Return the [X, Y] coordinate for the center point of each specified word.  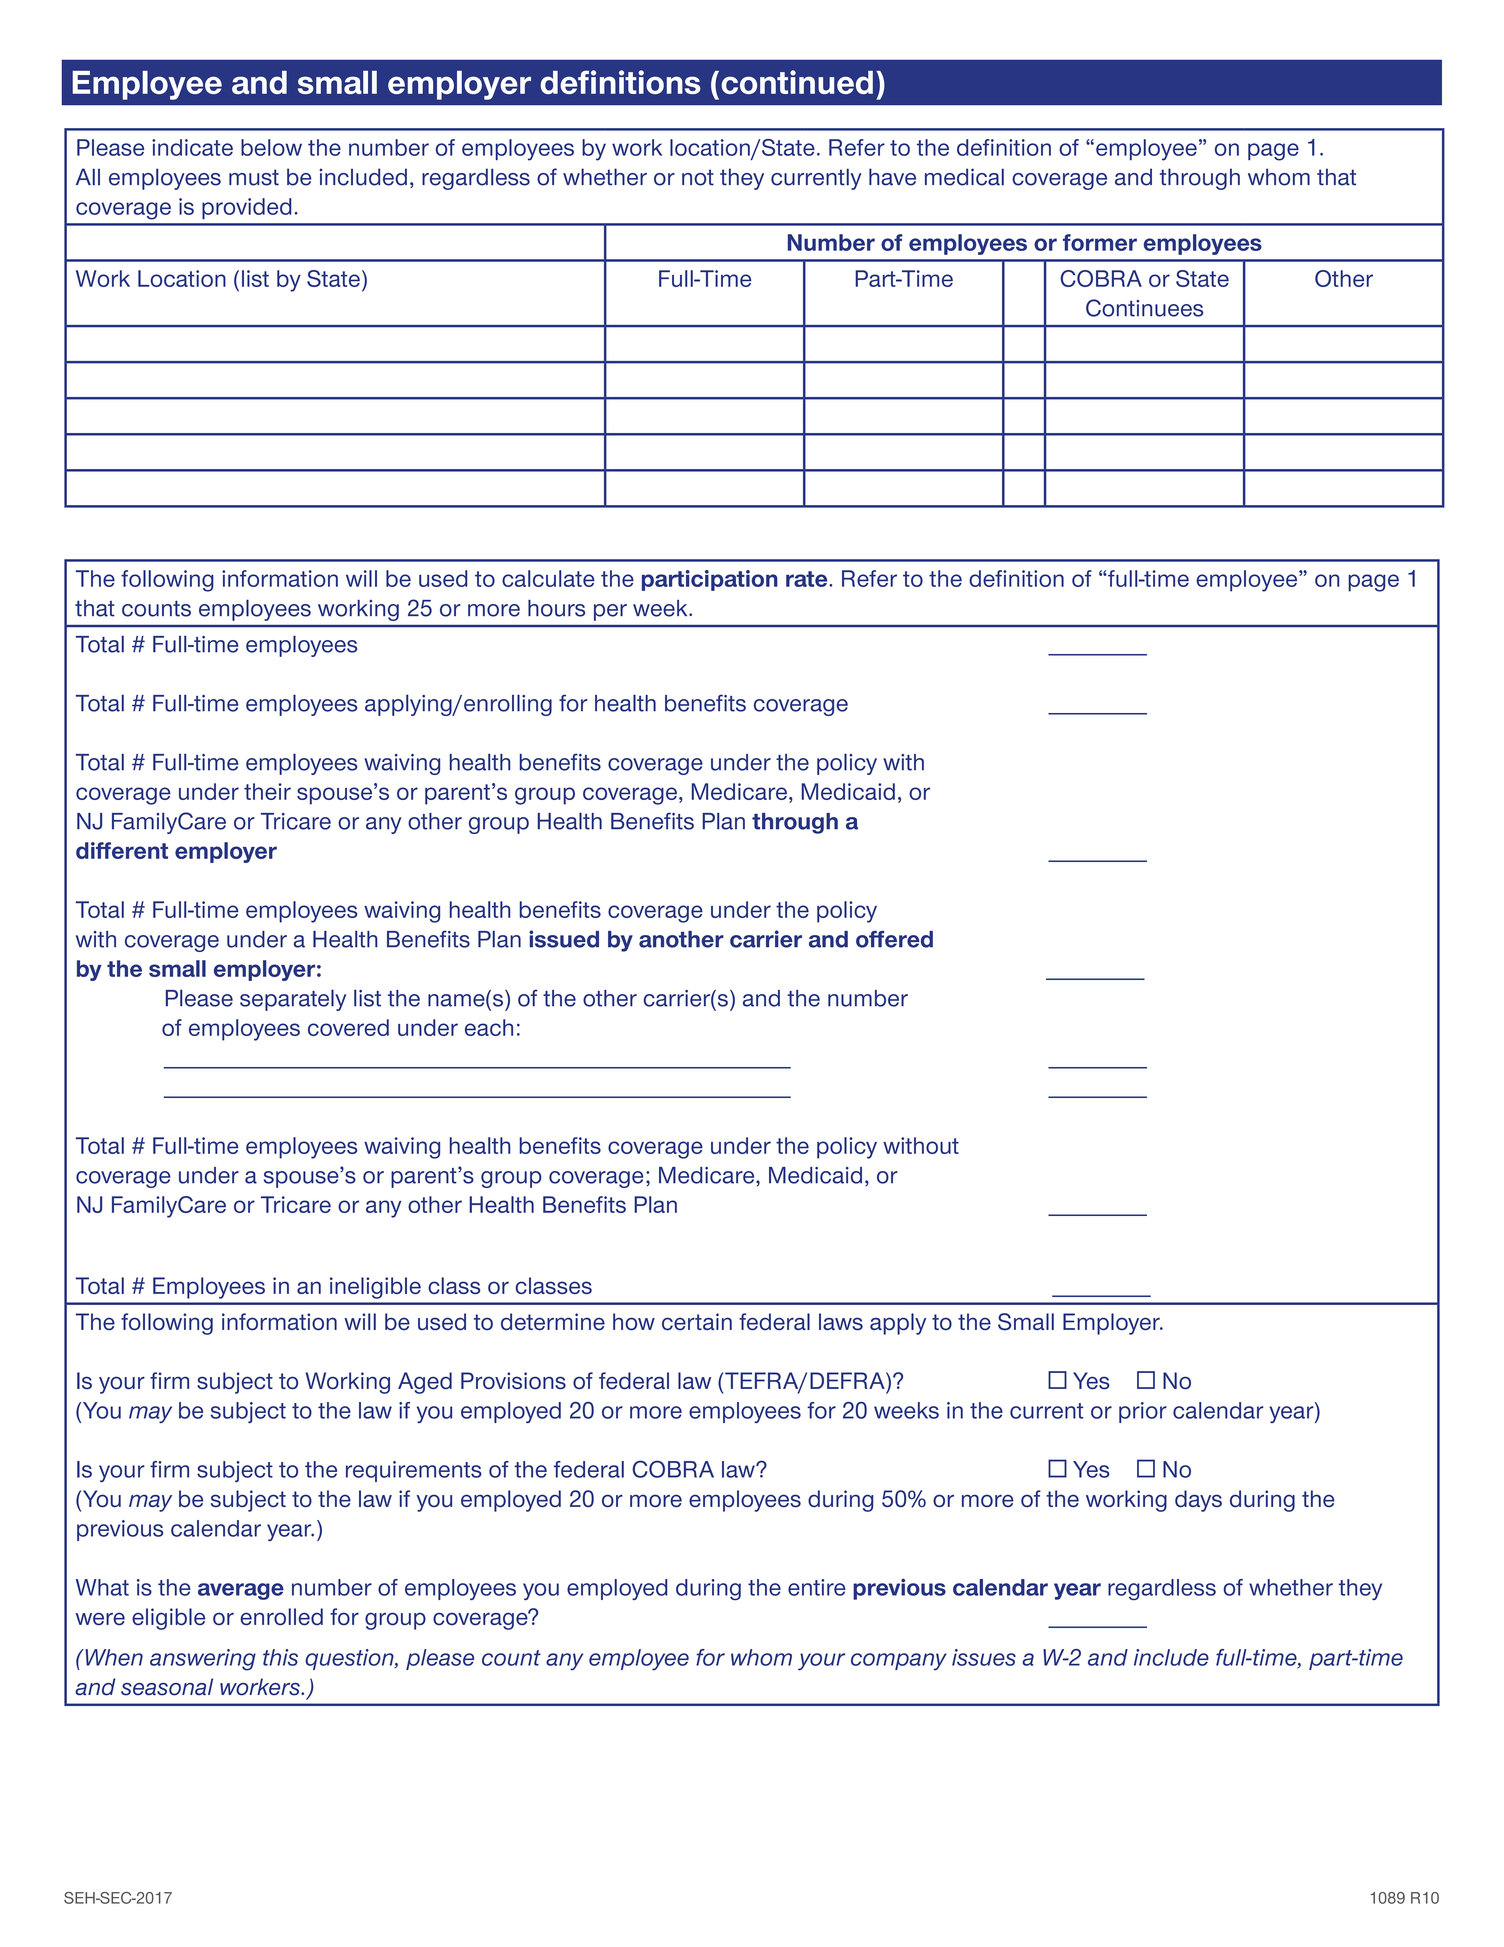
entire [816, 1587]
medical [964, 177]
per [610, 612]
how [634, 1321]
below [271, 147]
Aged [425, 1383]
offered [894, 939]
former [1100, 242]
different [122, 850]
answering [203, 1660]
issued [564, 939]
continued [797, 82]
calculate [548, 578]
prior [1143, 1412]
